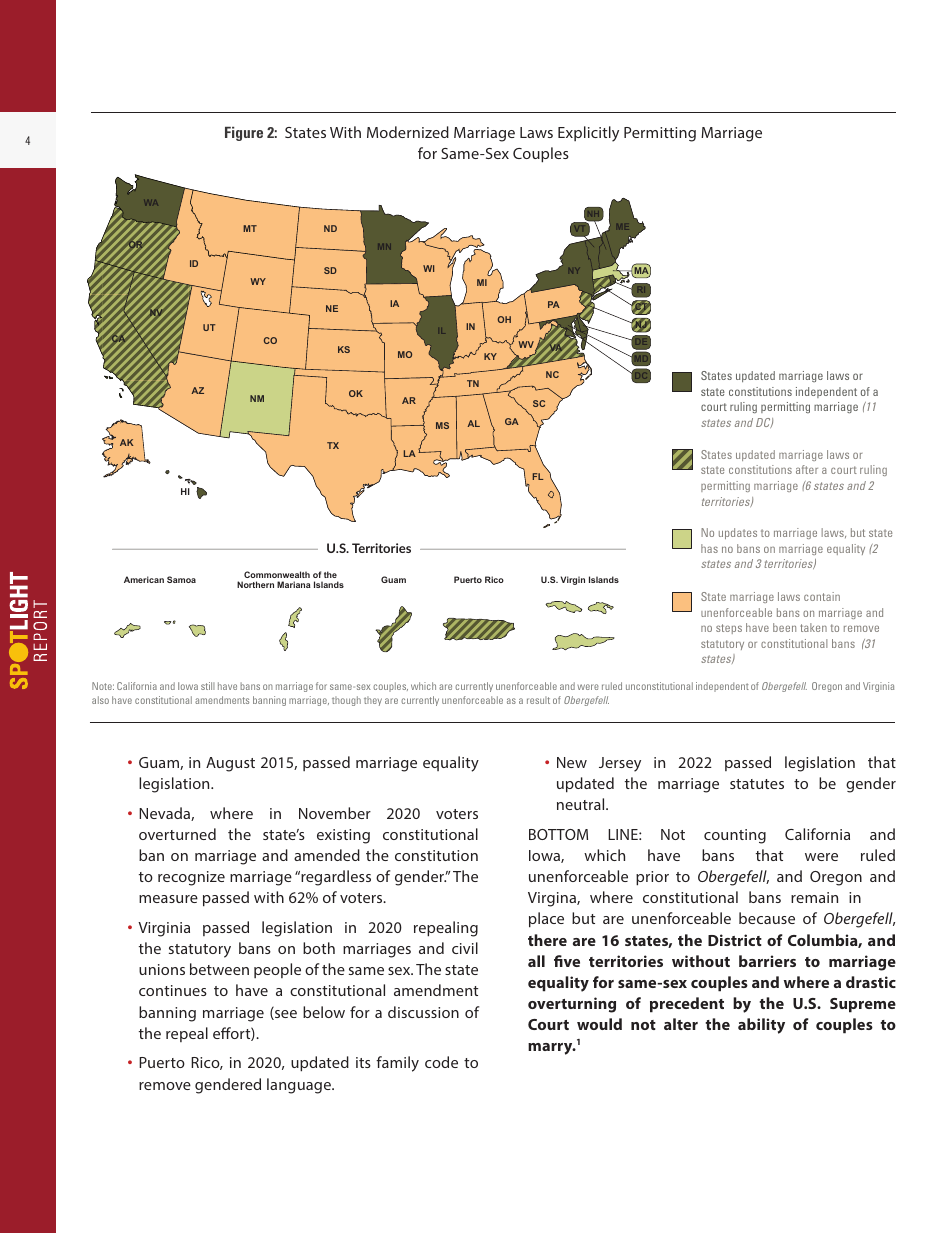  I want to click on Figure, so click(244, 134).
